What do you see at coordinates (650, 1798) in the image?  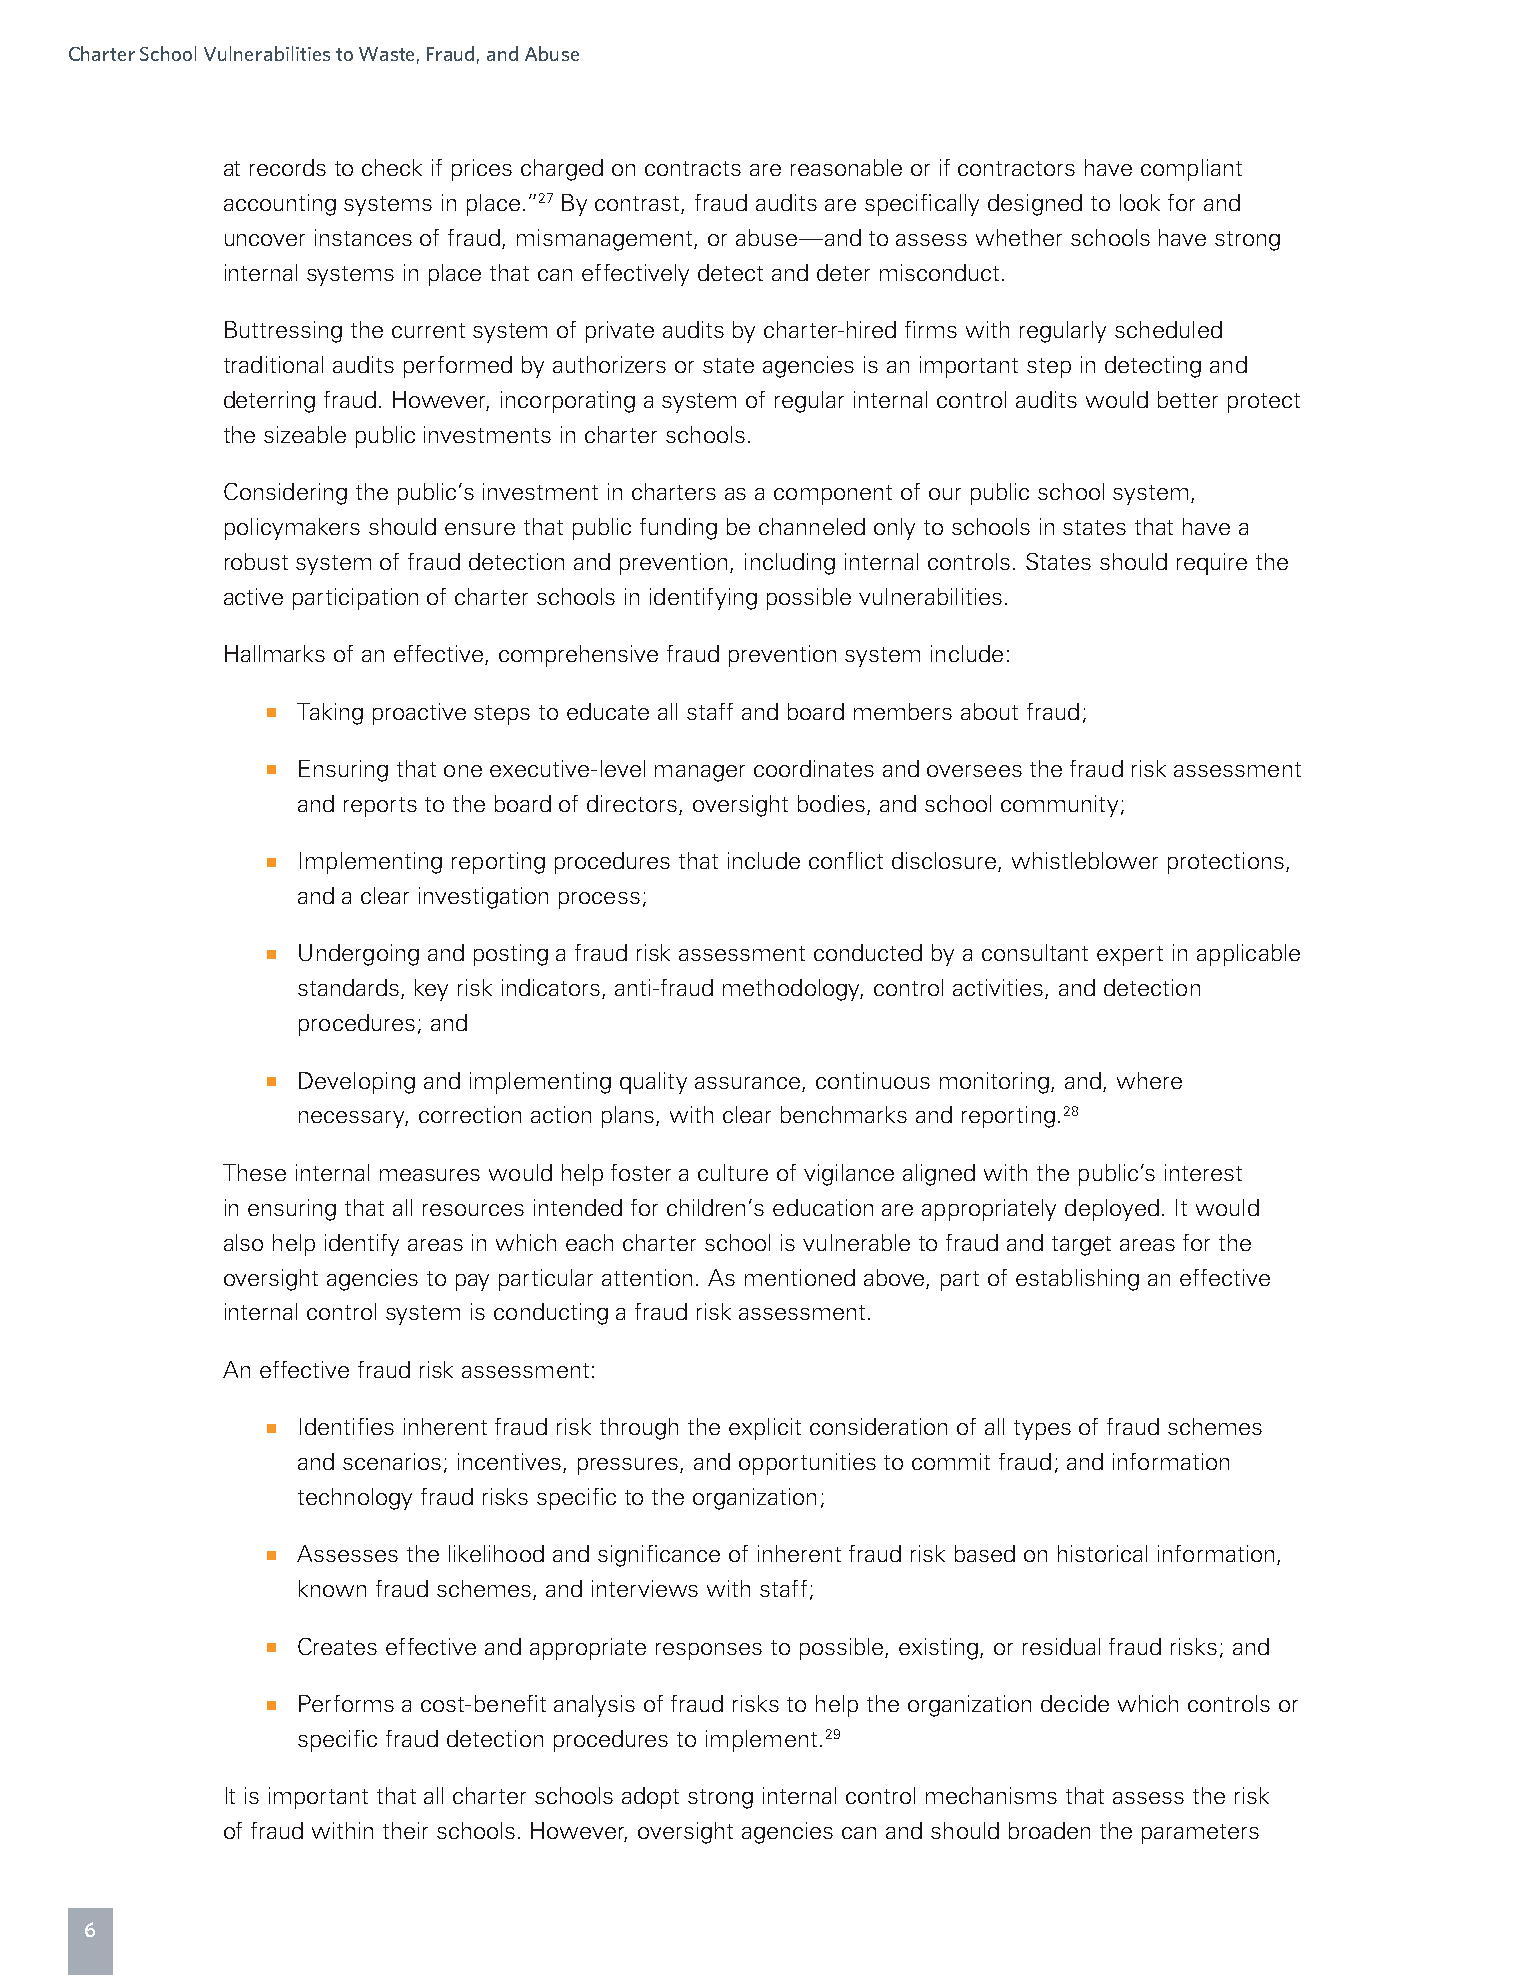 I see `adopt` at bounding box center [650, 1798].
